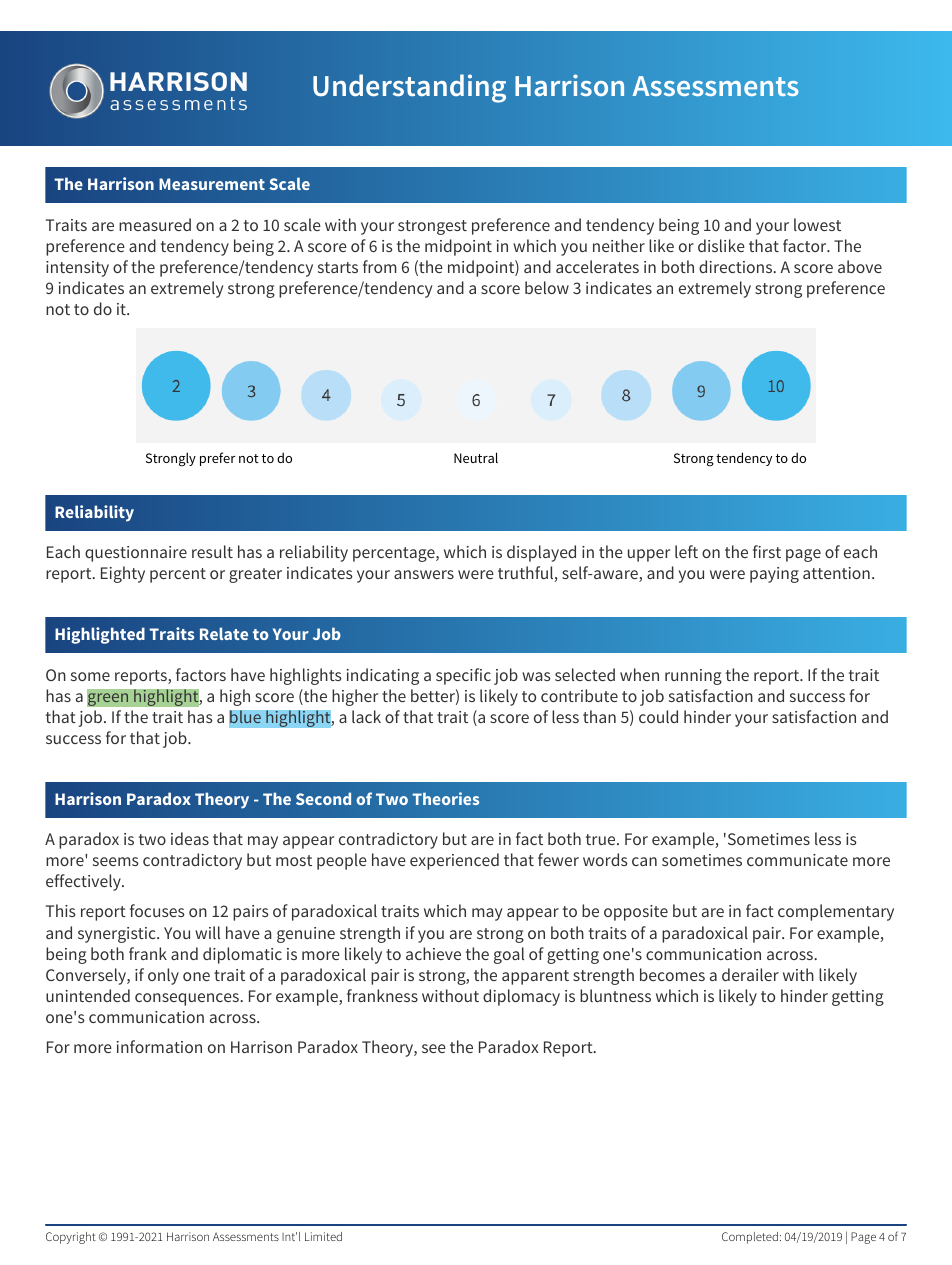 This image has width=952, height=1265. What do you see at coordinates (433, 953) in the image?
I see `achieve` at bounding box center [433, 953].
